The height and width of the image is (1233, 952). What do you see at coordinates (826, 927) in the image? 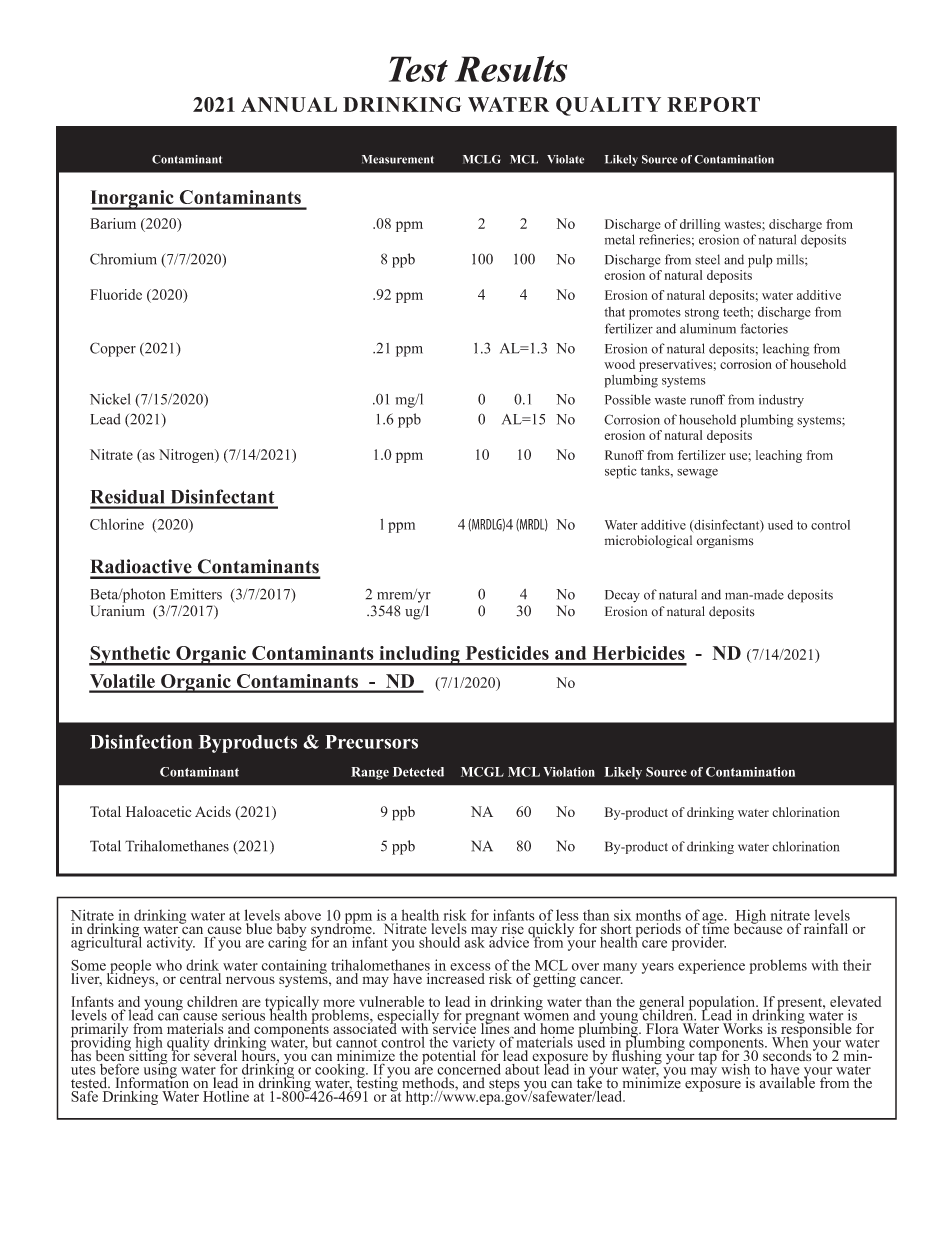
I see `rainfall` at bounding box center [826, 927].
